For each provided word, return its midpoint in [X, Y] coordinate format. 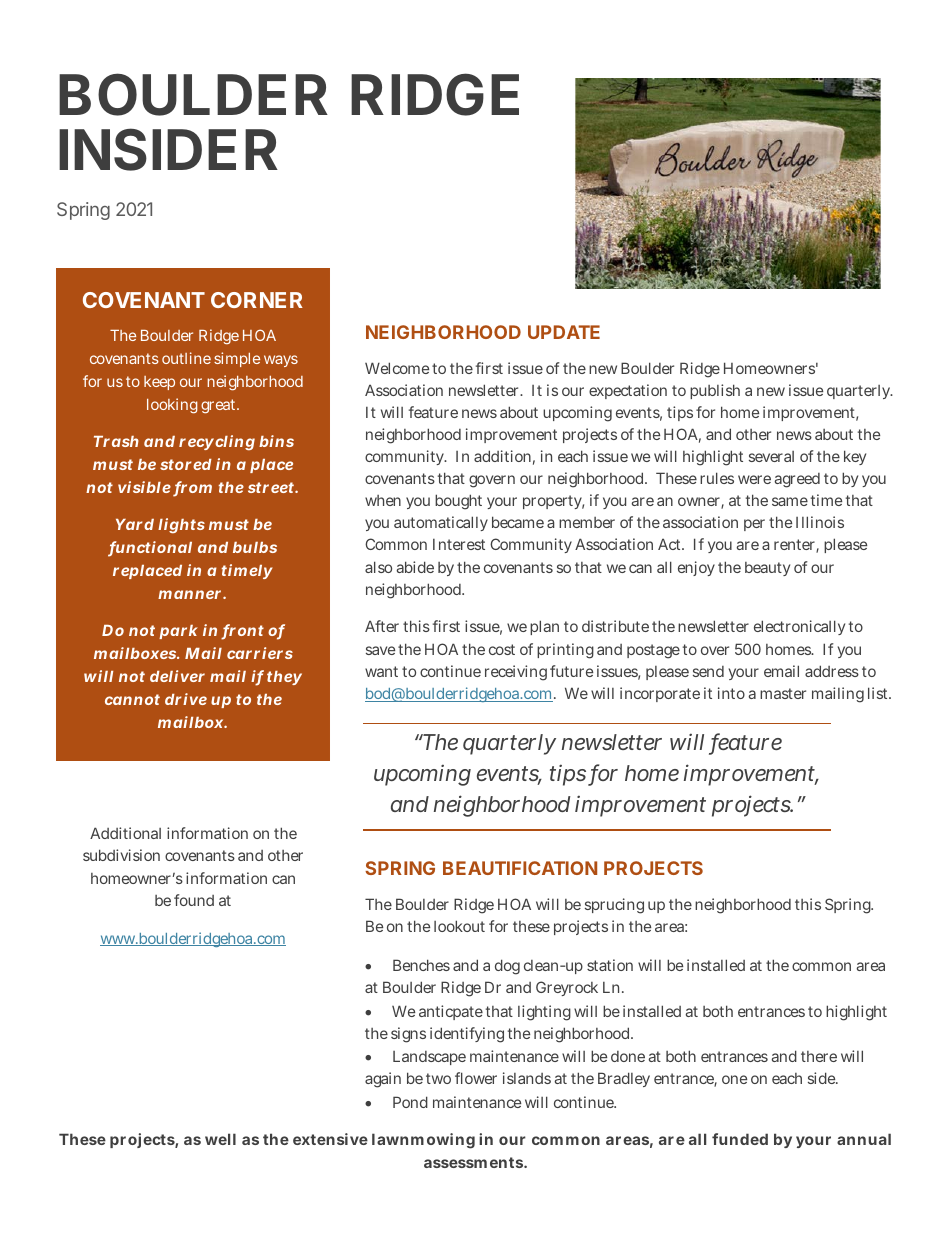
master [783, 693]
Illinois [820, 522]
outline [186, 358]
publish [715, 391]
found [194, 900]
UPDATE [564, 332]
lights [181, 526]
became [518, 522]
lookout [459, 926]
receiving [516, 673]
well [220, 1139]
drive [186, 699]
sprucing [614, 906]
